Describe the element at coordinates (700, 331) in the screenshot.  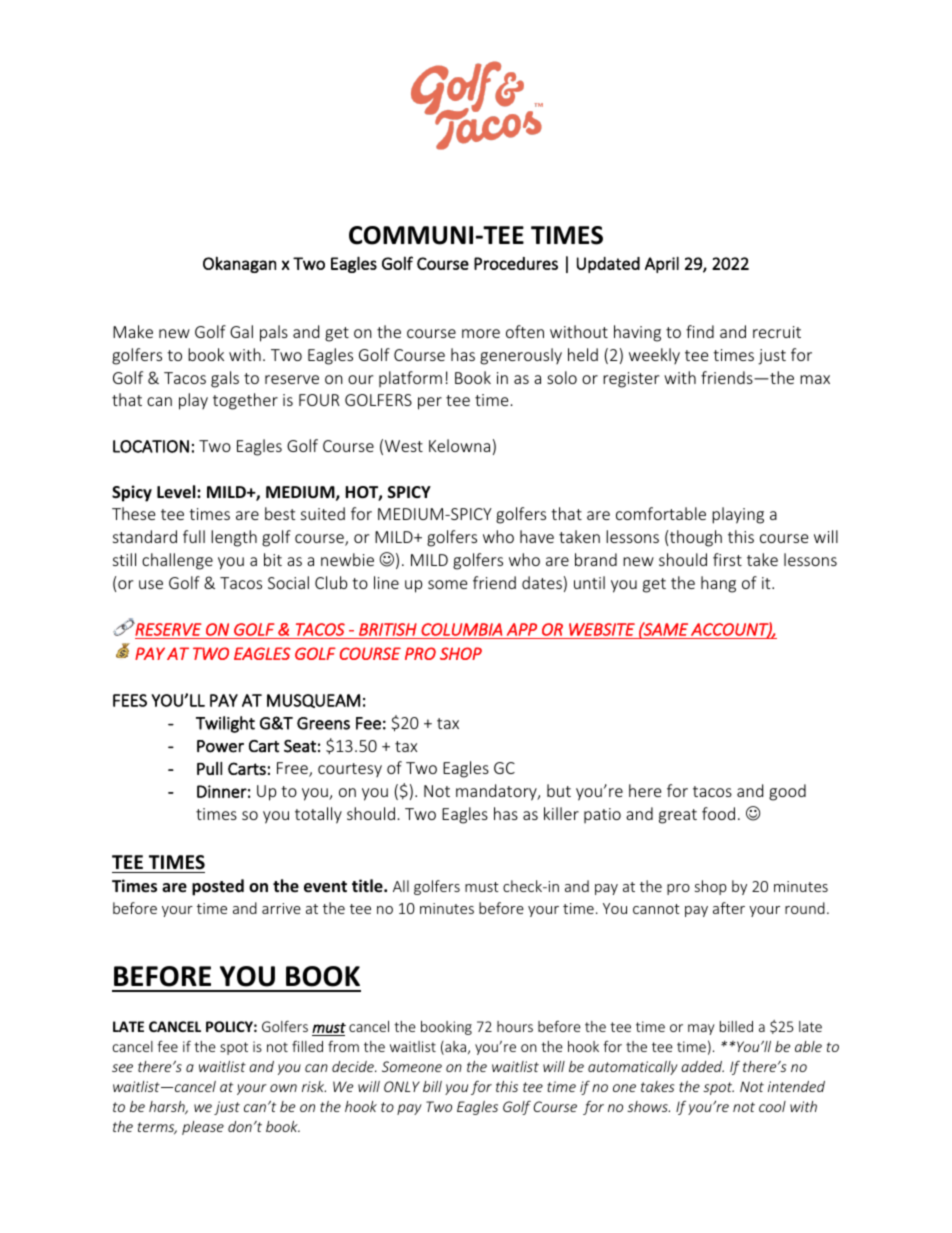
I see `find` at that location.
